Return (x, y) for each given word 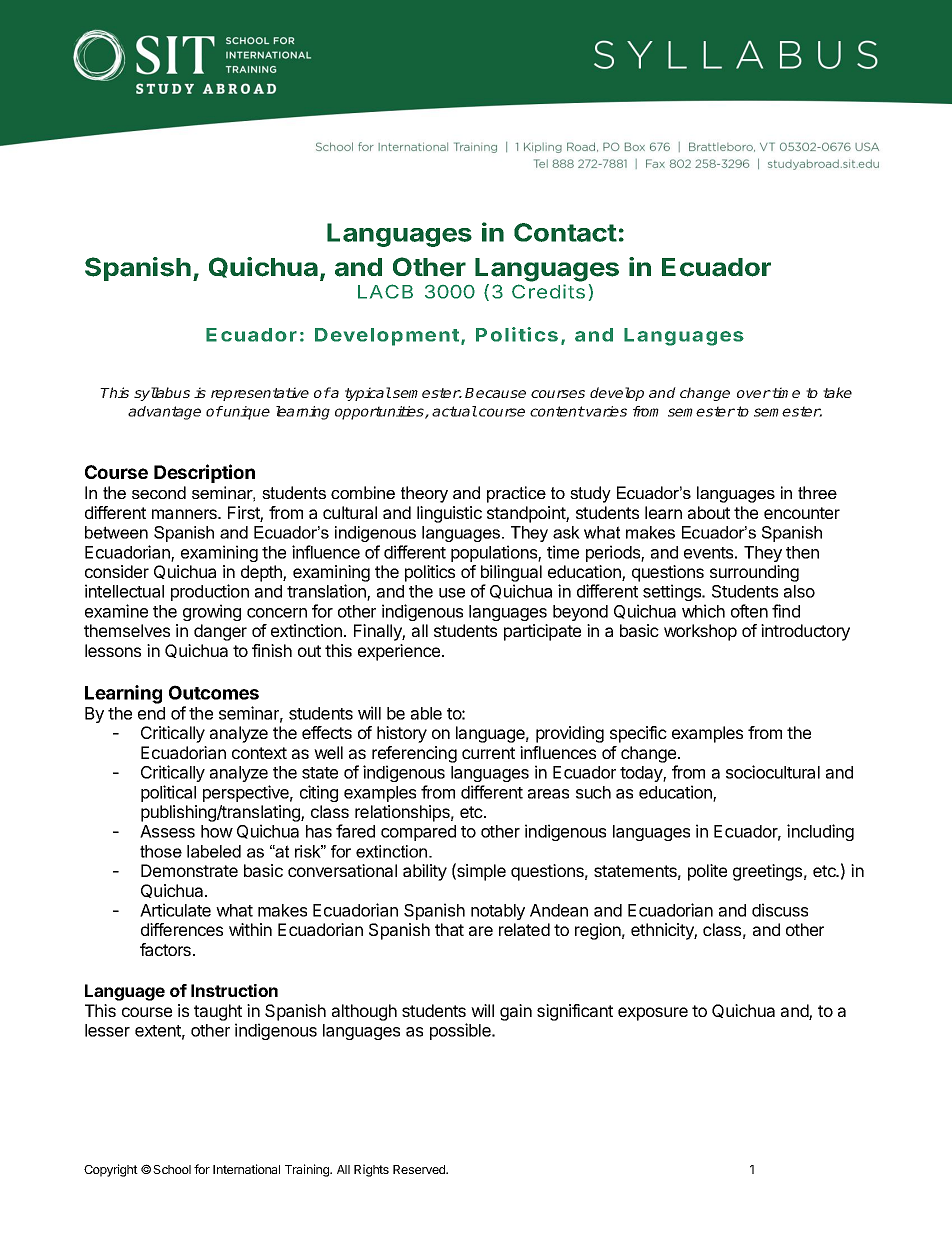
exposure (653, 1014)
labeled (214, 851)
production (210, 592)
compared (418, 833)
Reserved (420, 1169)
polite (707, 872)
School (172, 1169)
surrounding (754, 573)
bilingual (511, 575)
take (837, 392)
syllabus (162, 394)
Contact (565, 232)
